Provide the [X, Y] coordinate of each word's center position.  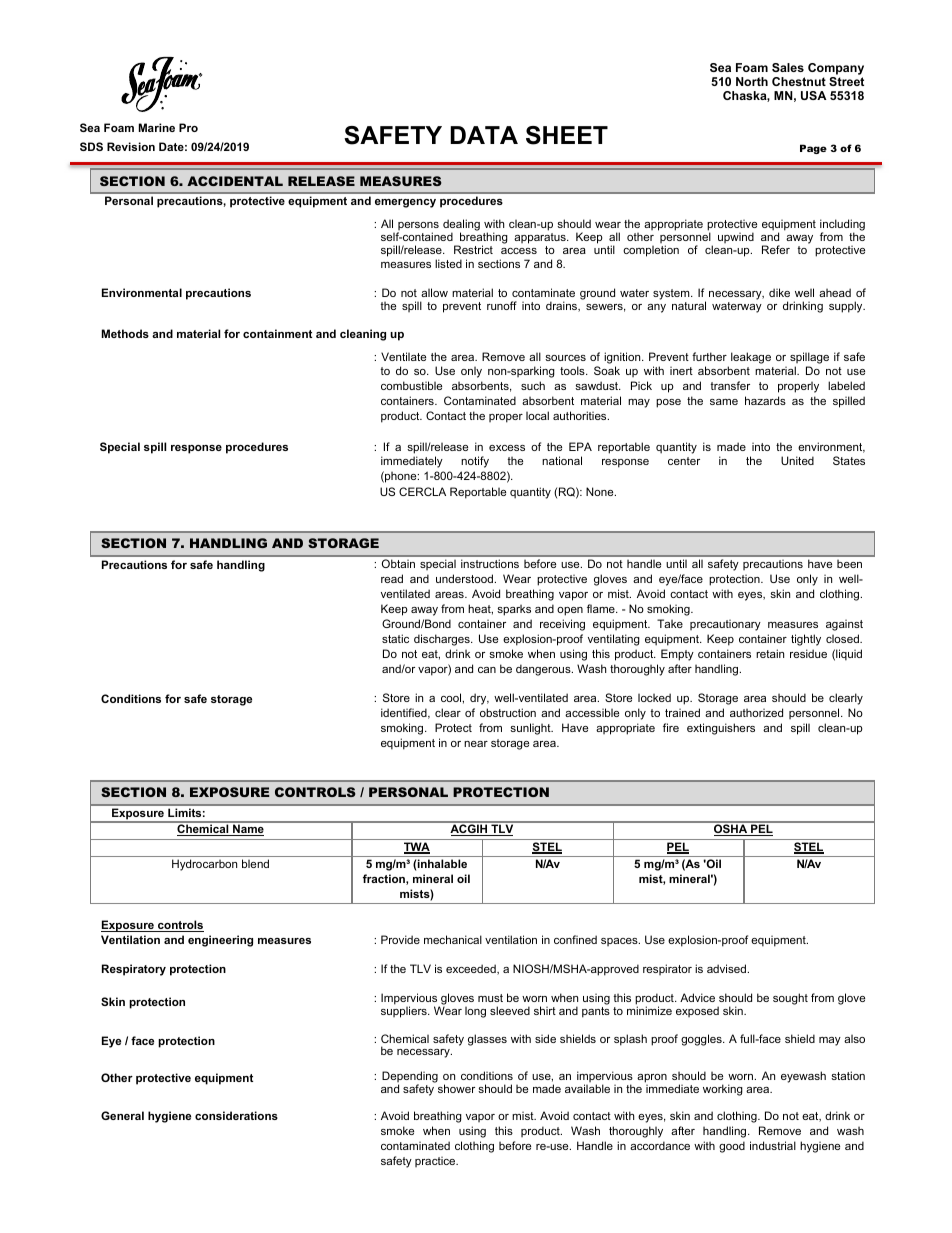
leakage [751, 358]
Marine [157, 127]
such [533, 385]
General [122, 1115]
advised [726, 968]
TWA [417, 848]
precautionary [725, 625]
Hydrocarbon [204, 865]
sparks [514, 610]
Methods [125, 333]
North [752, 81]
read [392, 578]
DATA [484, 135]
